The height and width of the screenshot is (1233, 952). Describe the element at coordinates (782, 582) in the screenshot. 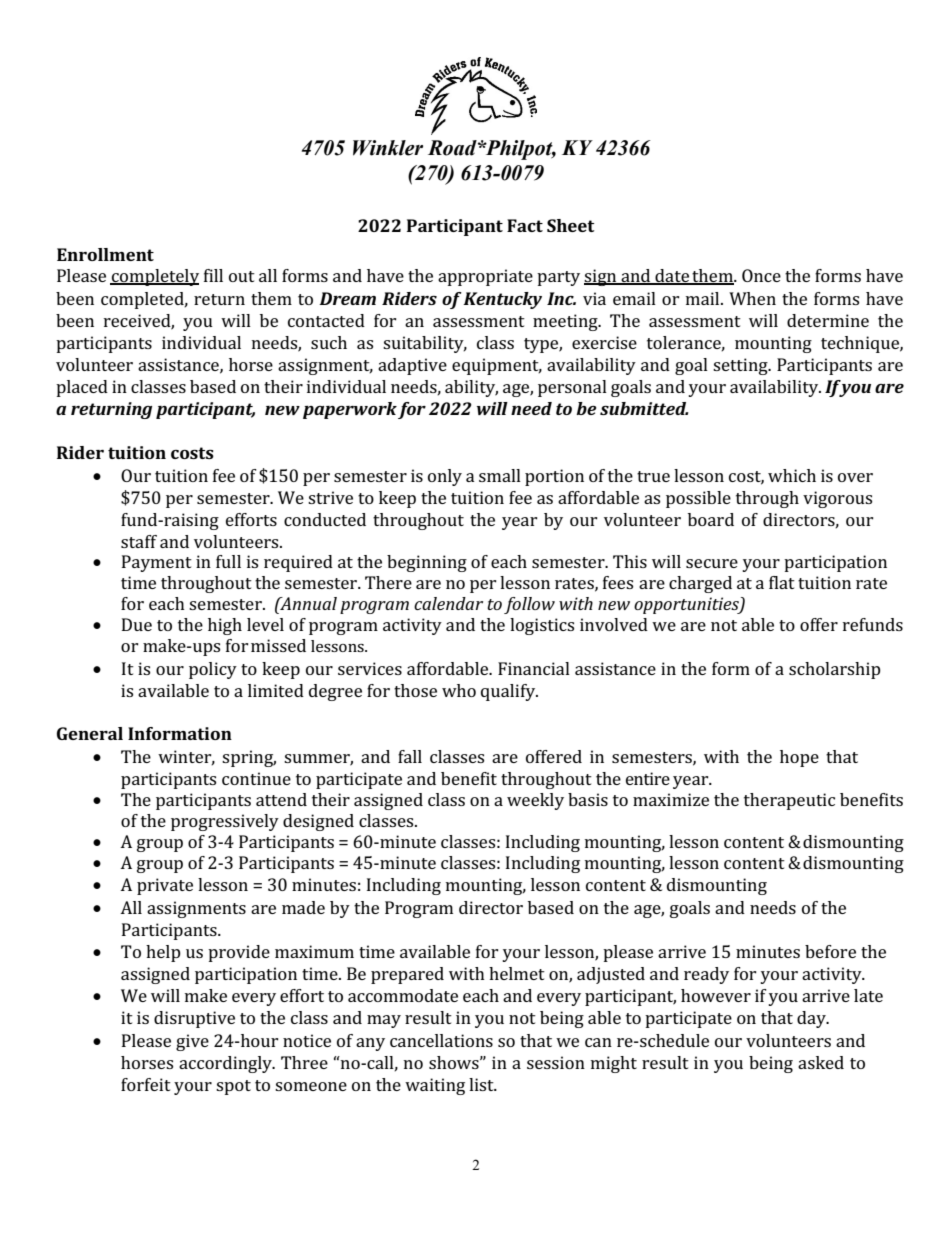

I see `flat` at that location.
